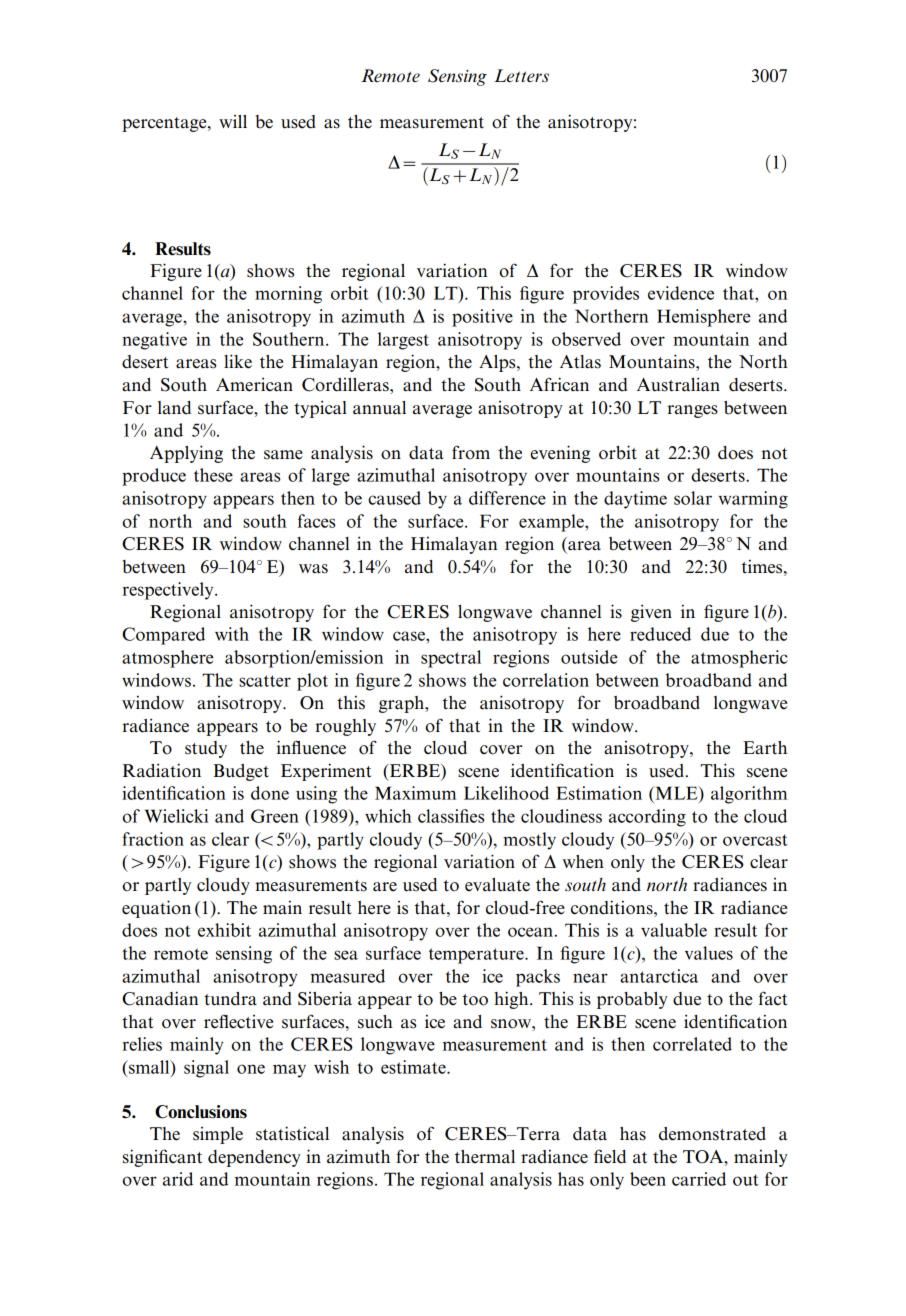 The image size is (906, 1316). What do you see at coordinates (403, 704) in the page?
I see `graph` at bounding box center [403, 704].
